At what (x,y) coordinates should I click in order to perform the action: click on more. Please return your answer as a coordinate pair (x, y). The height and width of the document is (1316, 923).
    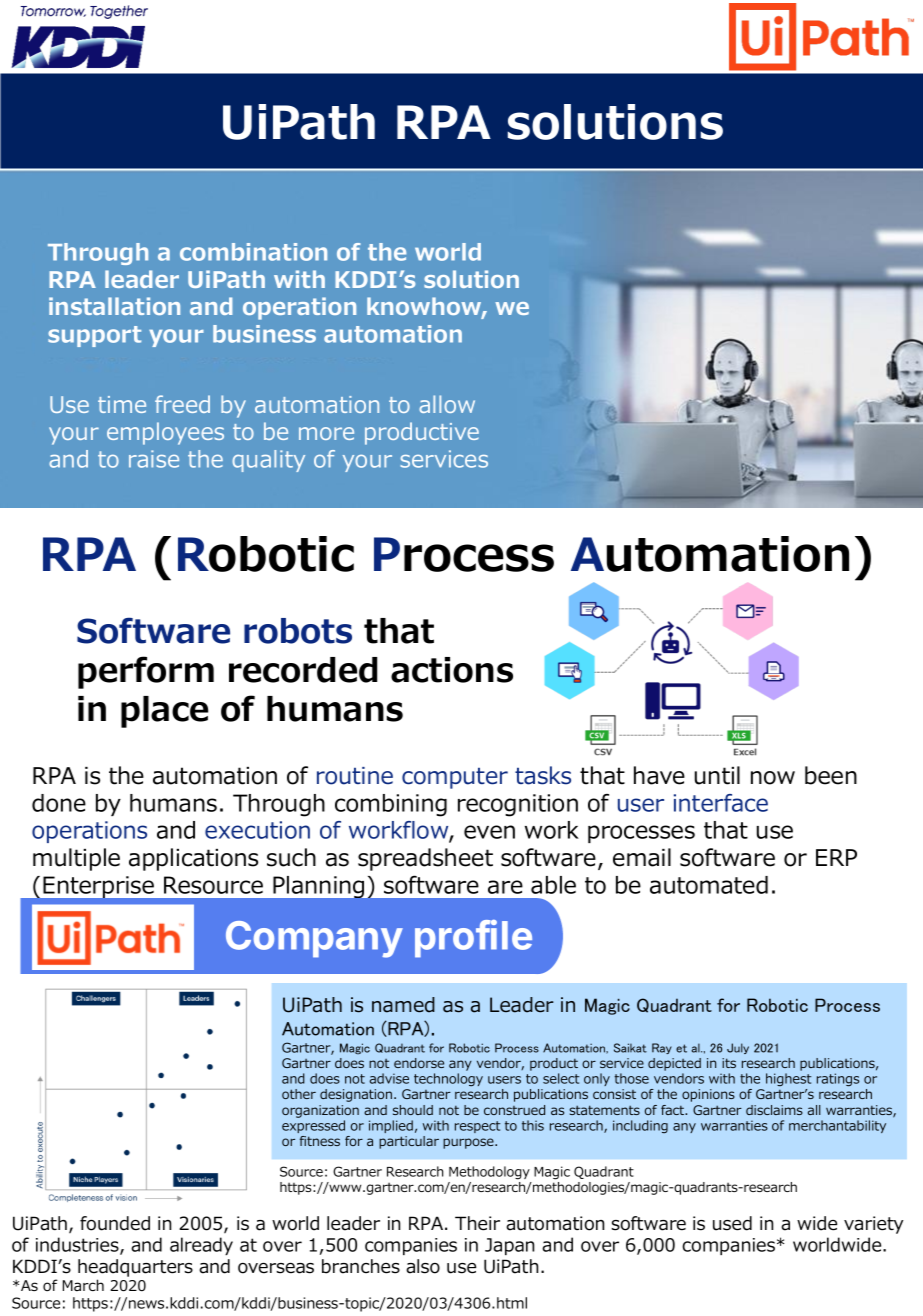
    Looking at the image, I should click on (326, 433).
